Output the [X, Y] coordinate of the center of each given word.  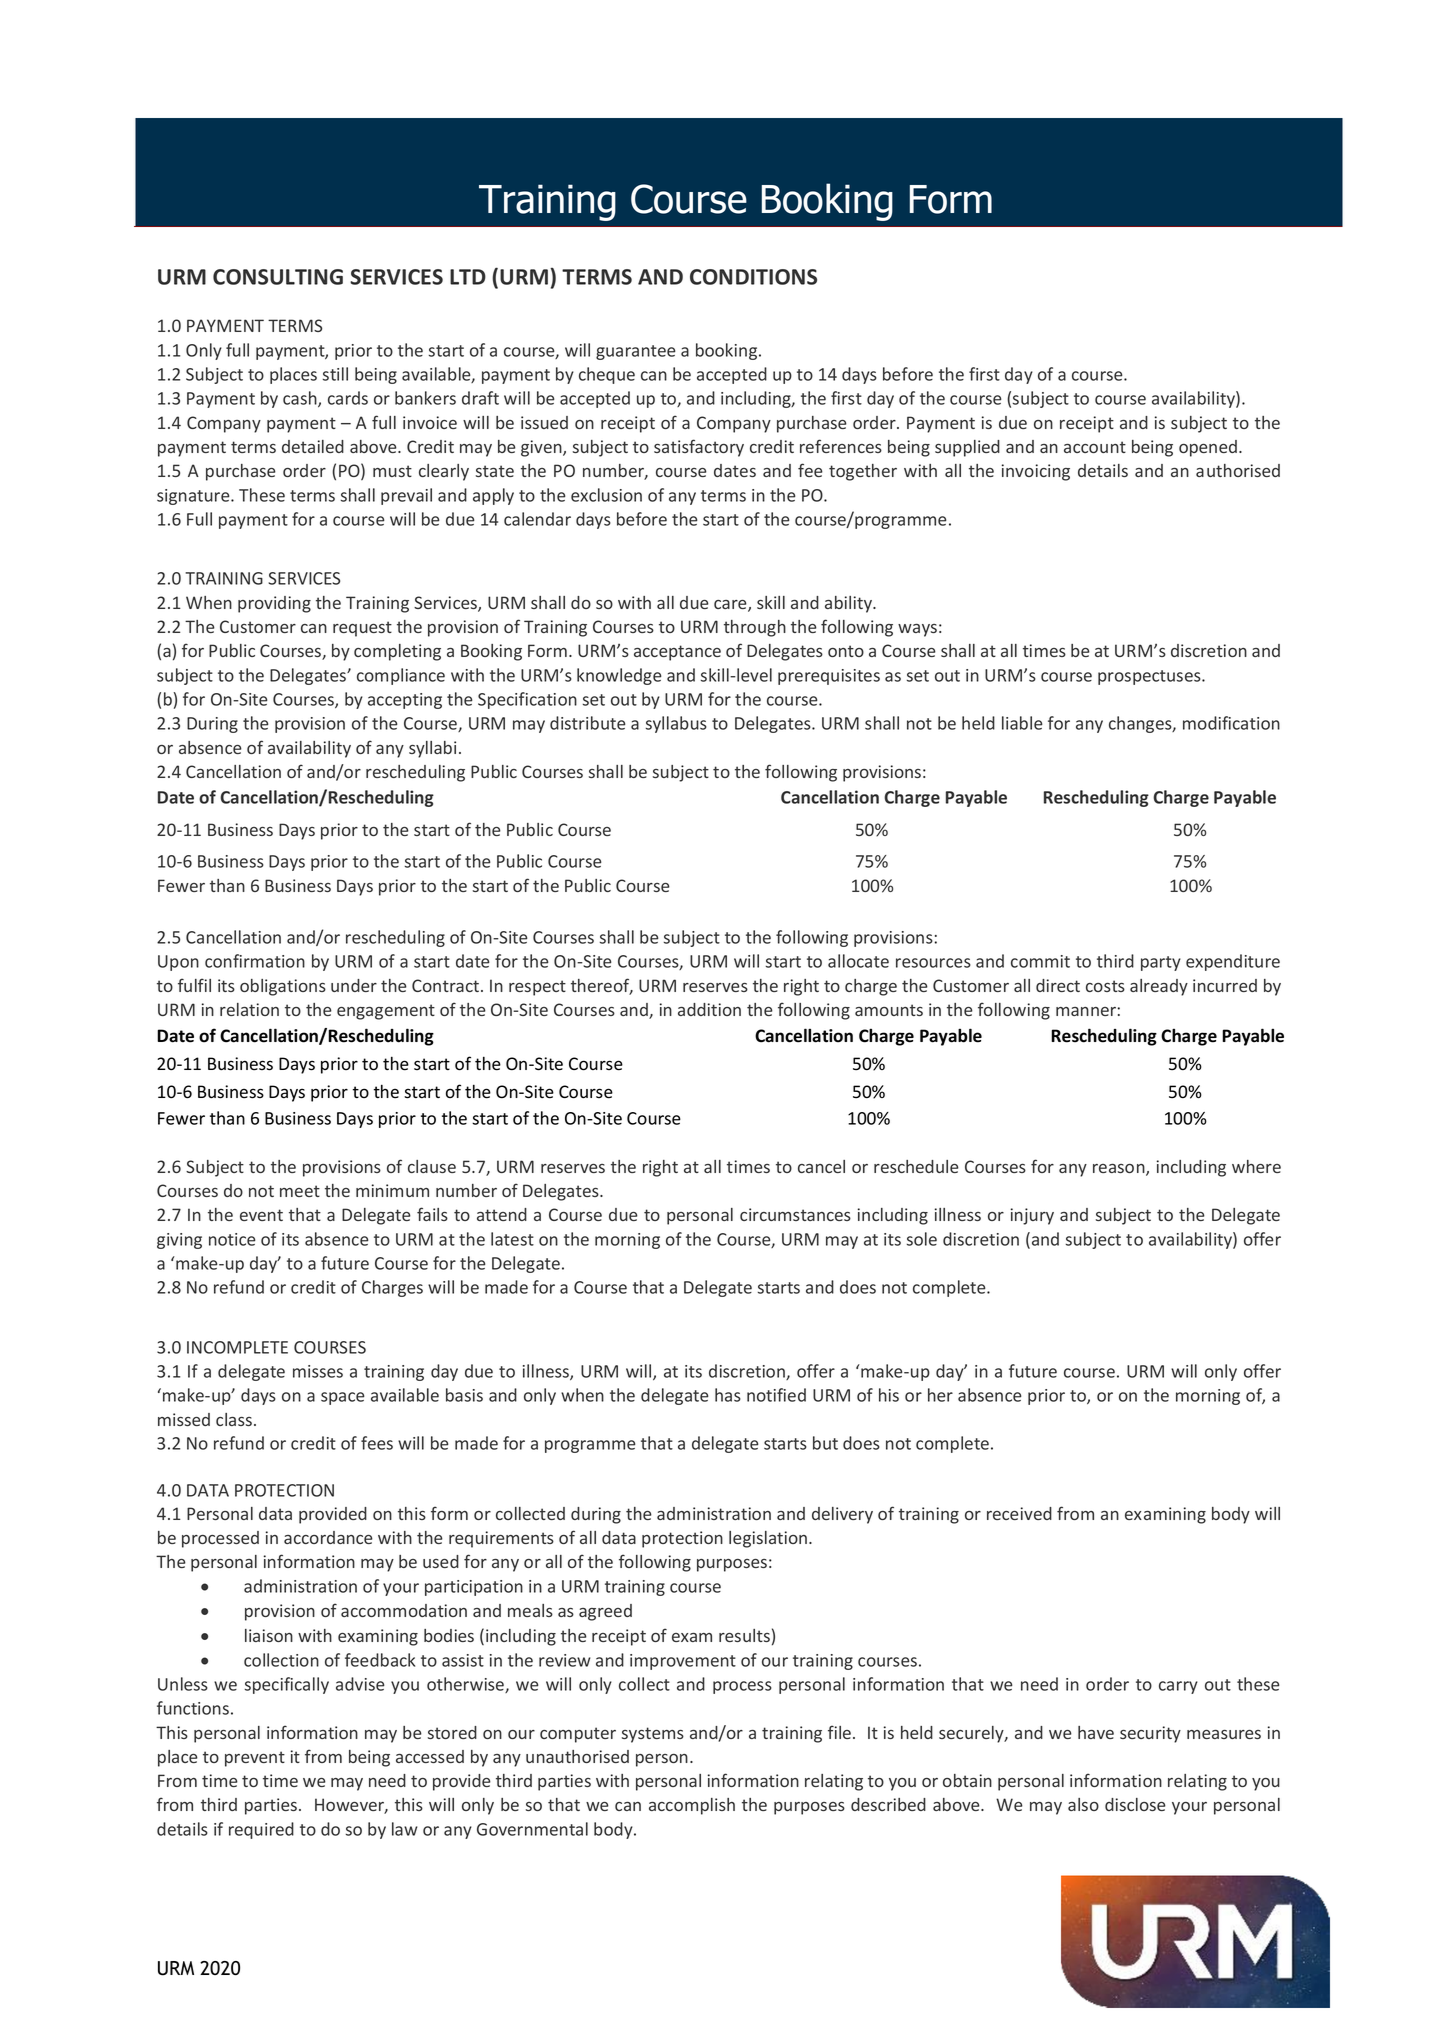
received [1019, 1513]
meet [300, 1191]
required [261, 1830]
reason [1120, 1170]
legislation [769, 1539]
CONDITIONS [753, 277]
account [1095, 447]
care [731, 606]
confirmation [255, 961]
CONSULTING [278, 277]
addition [709, 1009]
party [1161, 963]
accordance [328, 1537]
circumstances [795, 1214]
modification [1231, 723]
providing [274, 604]
